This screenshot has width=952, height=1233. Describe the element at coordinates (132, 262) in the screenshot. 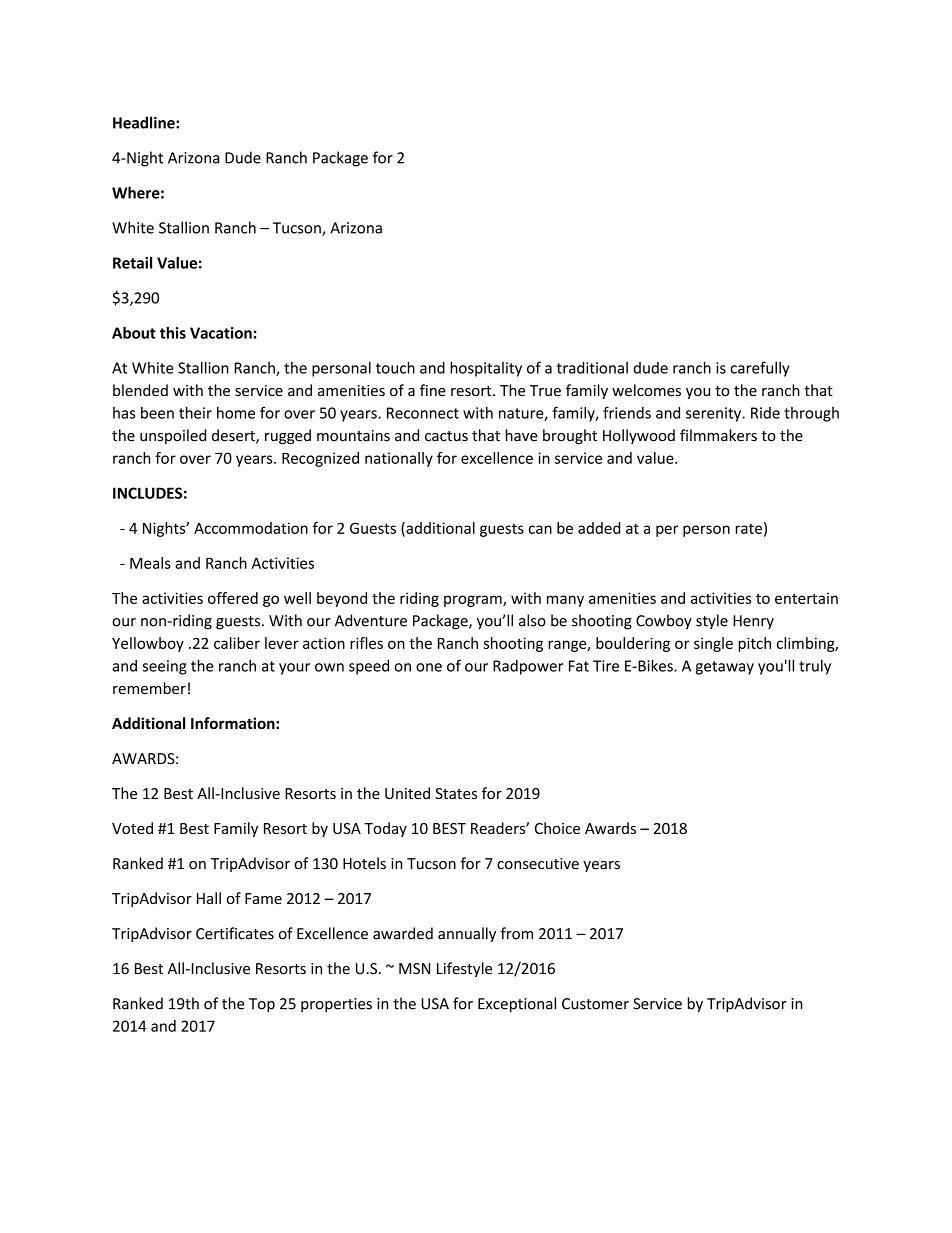

I see `Retail` at that location.
